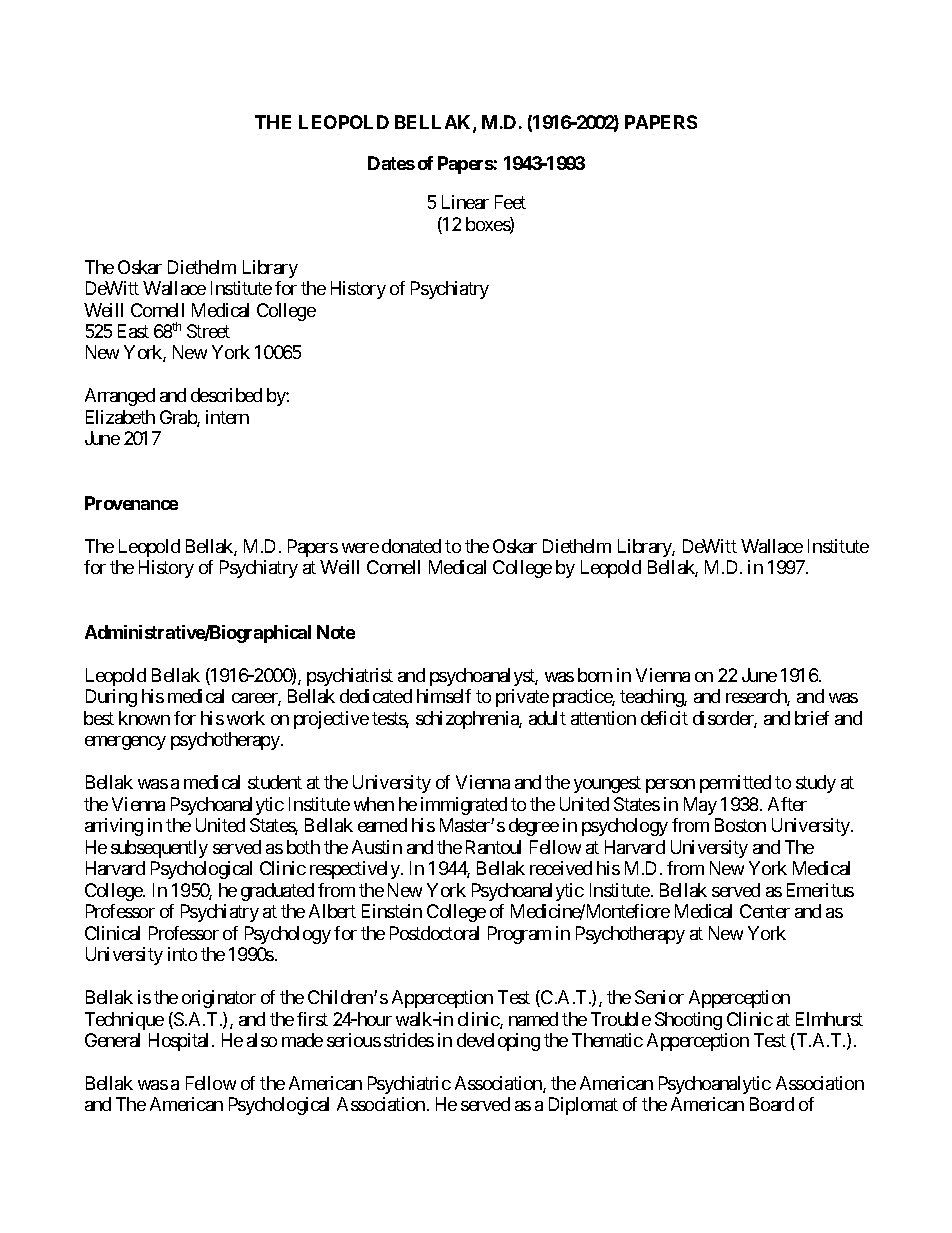 This screenshot has height=1233, width=952. I want to click on Board, so click(772, 1104).
